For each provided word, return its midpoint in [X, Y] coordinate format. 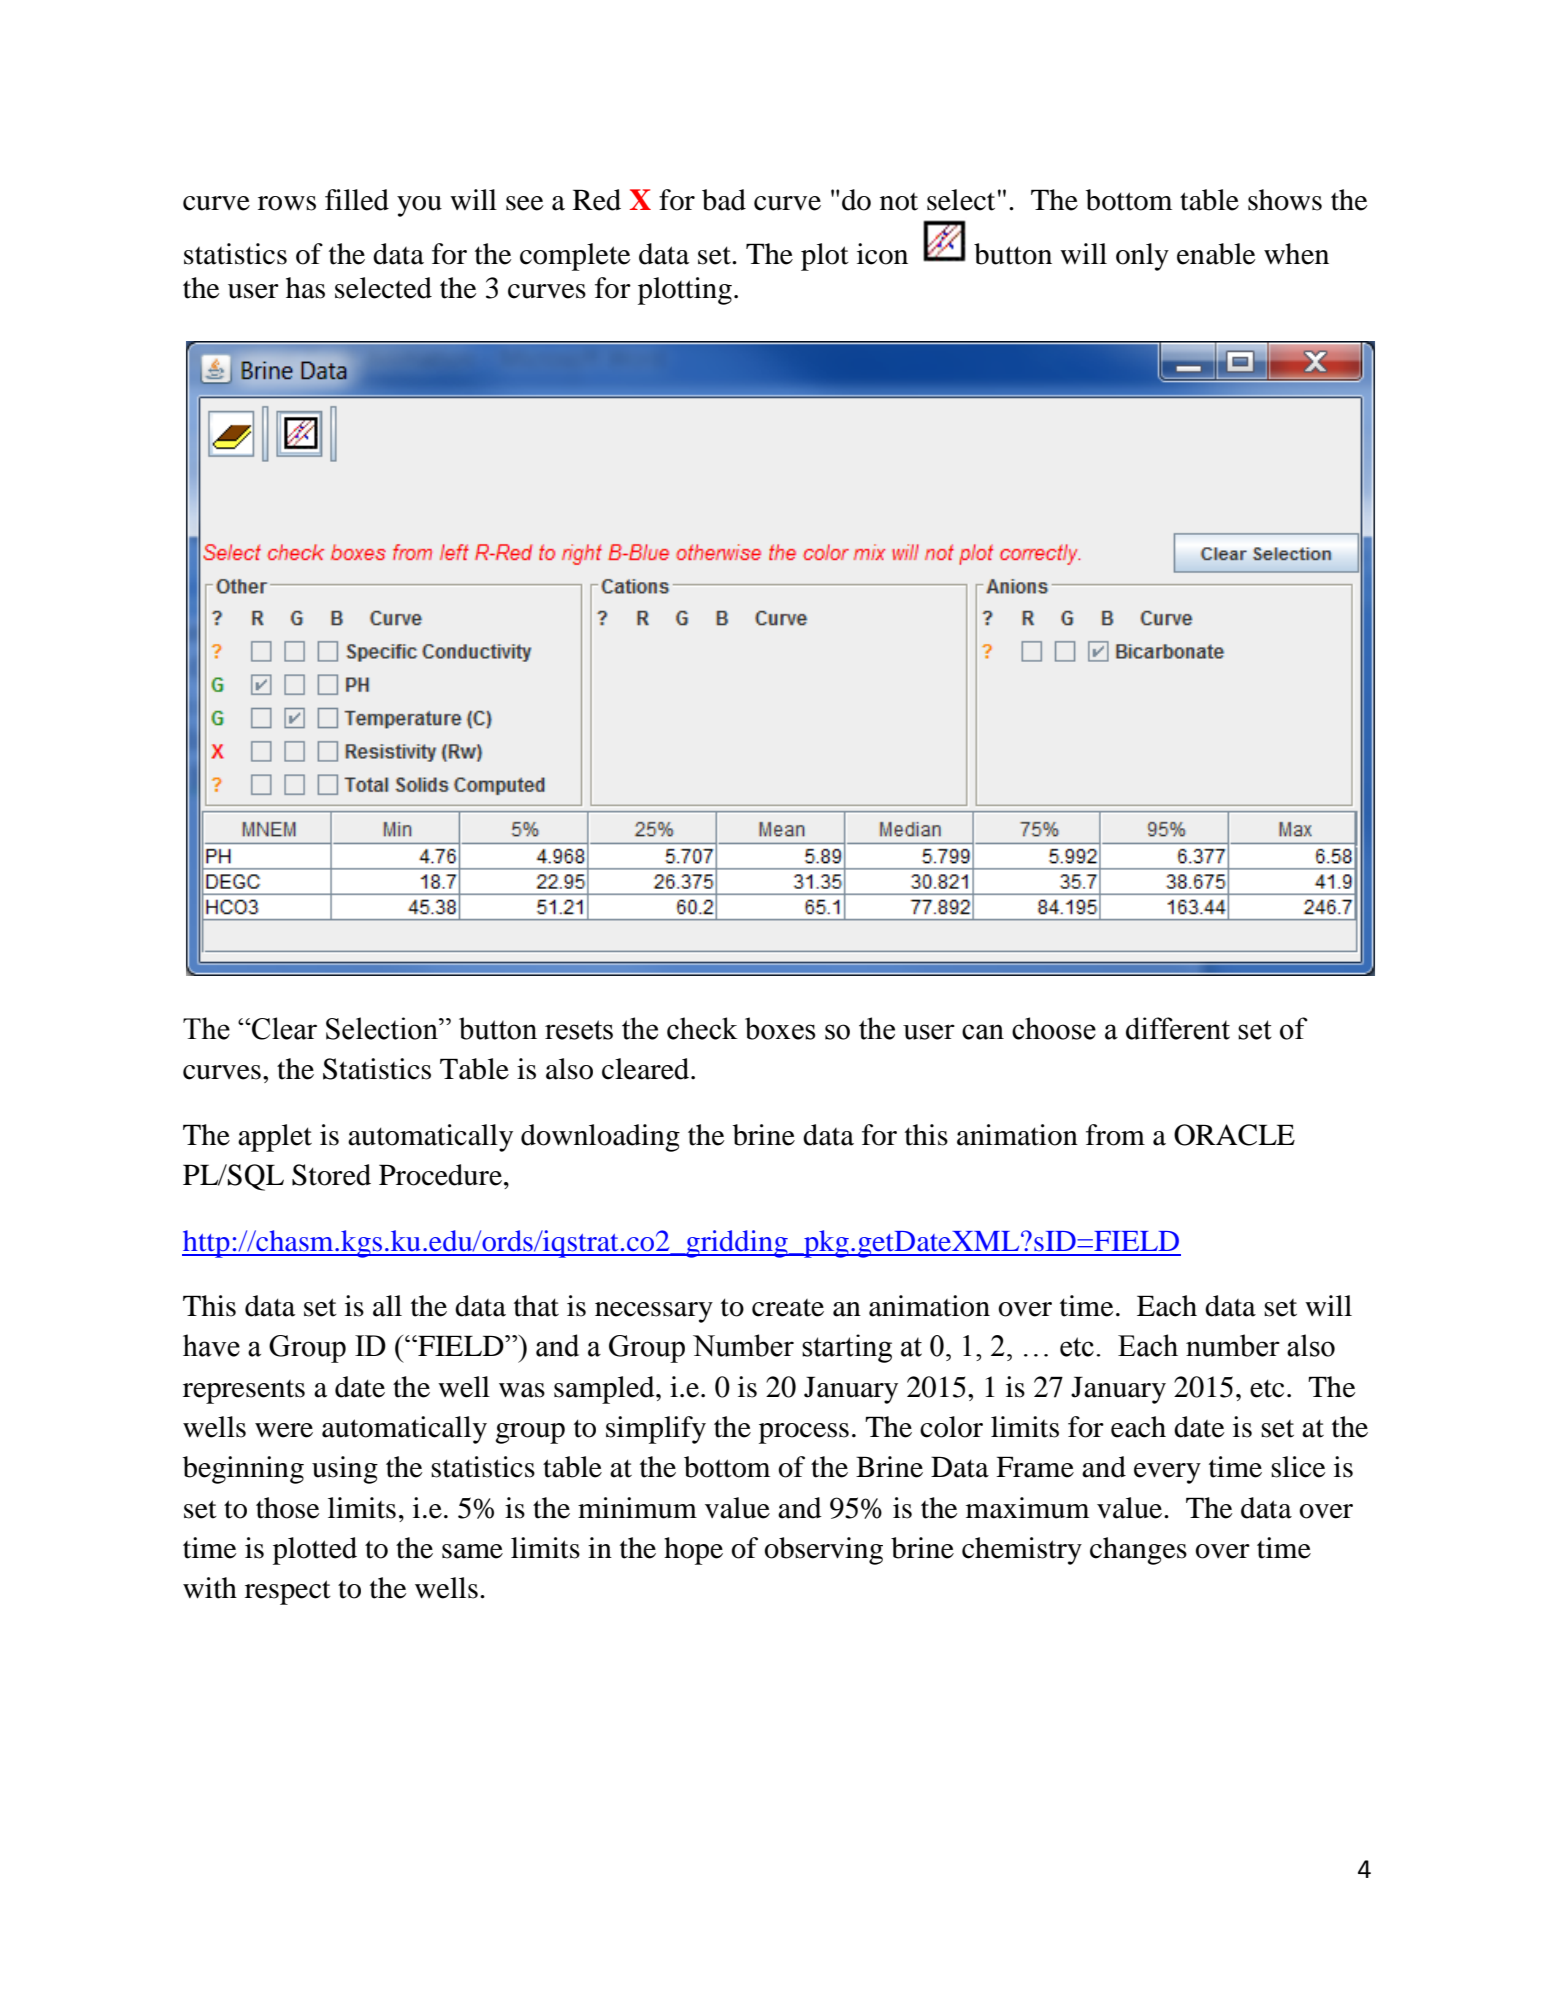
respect [288, 1592]
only [1142, 257]
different [1178, 1028]
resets [579, 1030]
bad [724, 200]
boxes [780, 1028]
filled [357, 200]
